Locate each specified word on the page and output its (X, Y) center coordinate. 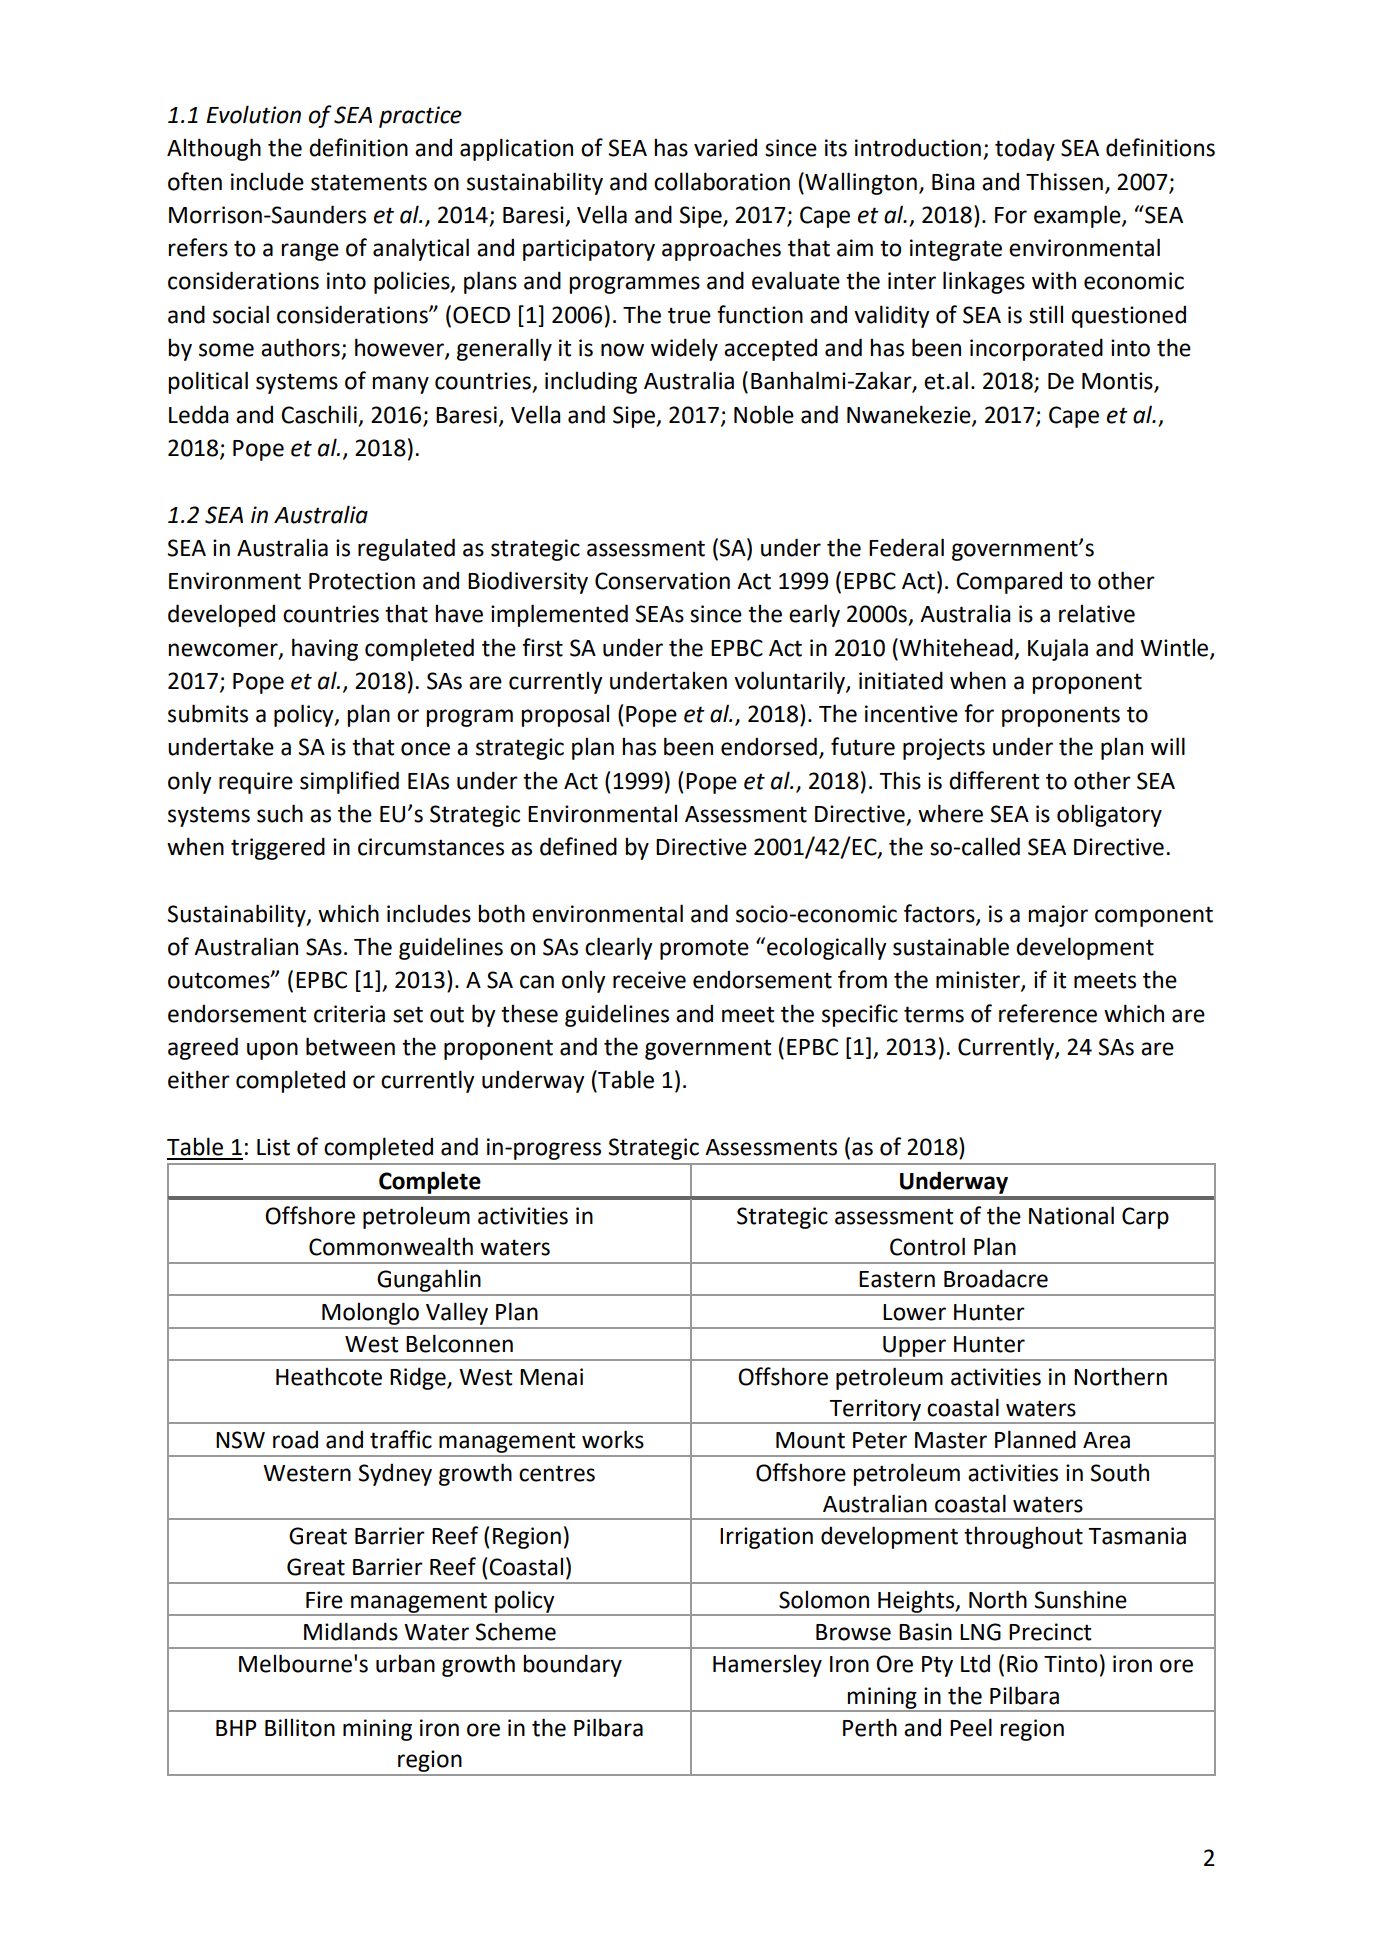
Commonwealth (391, 1246)
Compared (1009, 582)
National (1071, 1215)
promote (704, 949)
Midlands (351, 1631)
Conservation (662, 581)
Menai (551, 1377)
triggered (278, 848)
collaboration (722, 181)
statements (369, 182)
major (1058, 916)
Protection (362, 581)
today (1025, 149)
